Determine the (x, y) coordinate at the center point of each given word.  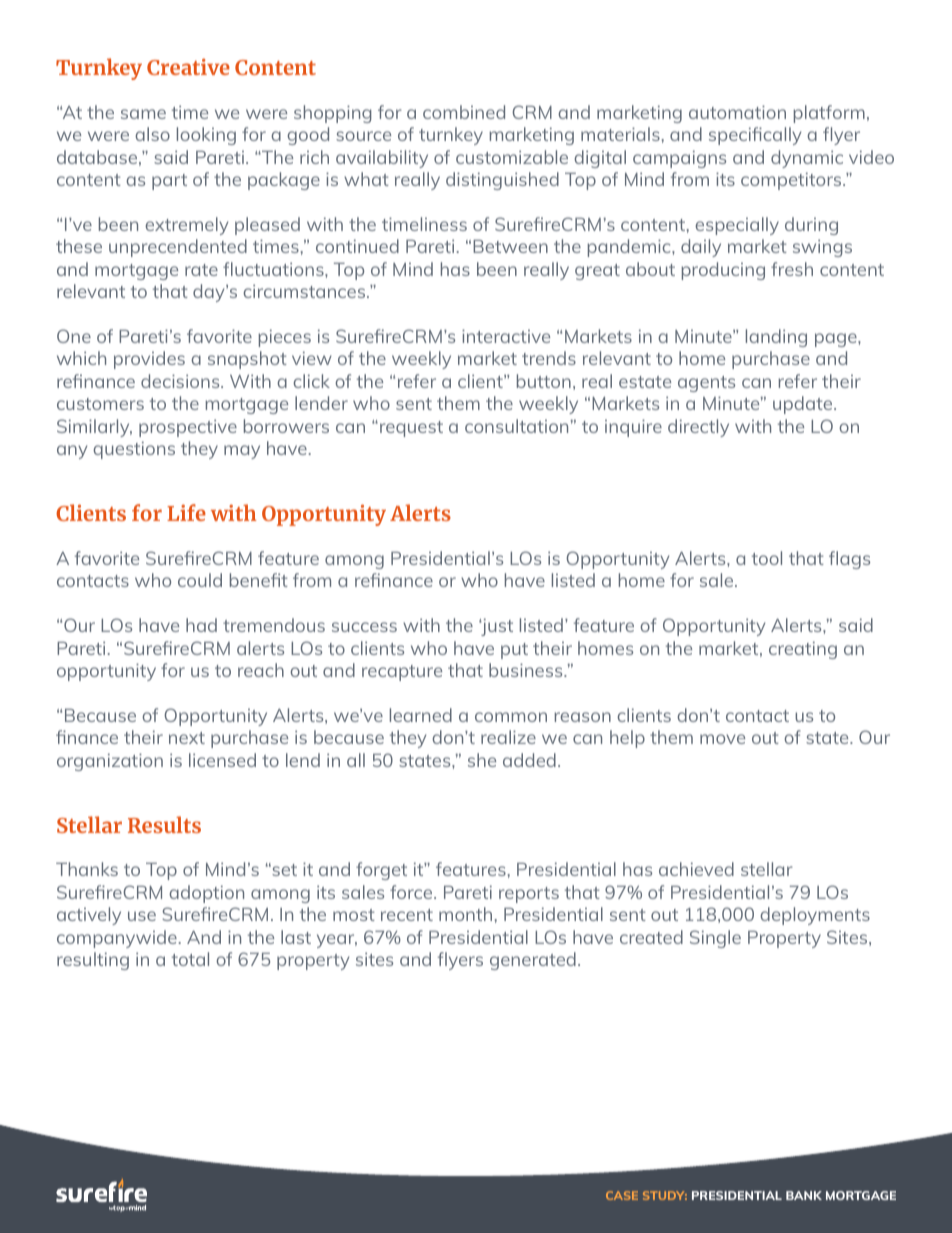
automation (737, 112)
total (190, 959)
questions (134, 450)
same (143, 114)
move (722, 739)
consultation (516, 426)
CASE (622, 1195)
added (529, 760)
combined (464, 112)
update (804, 405)
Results (164, 824)
